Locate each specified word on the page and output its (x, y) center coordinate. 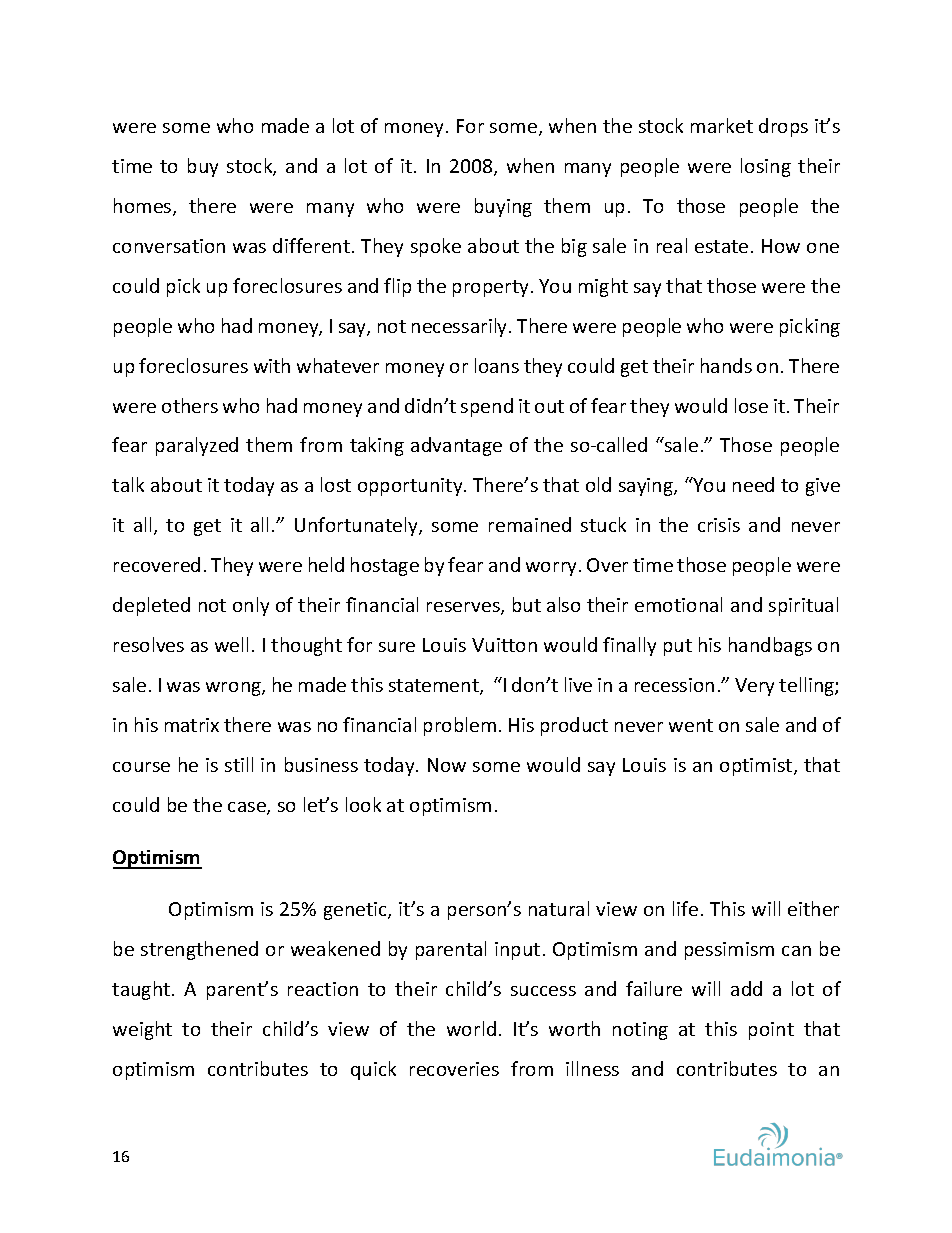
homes (144, 207)
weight (142, 1030)
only (251, 606)
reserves (464, 608)
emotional (678, 604)
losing (766, 167)
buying (503, 207)
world (471, 1028)
